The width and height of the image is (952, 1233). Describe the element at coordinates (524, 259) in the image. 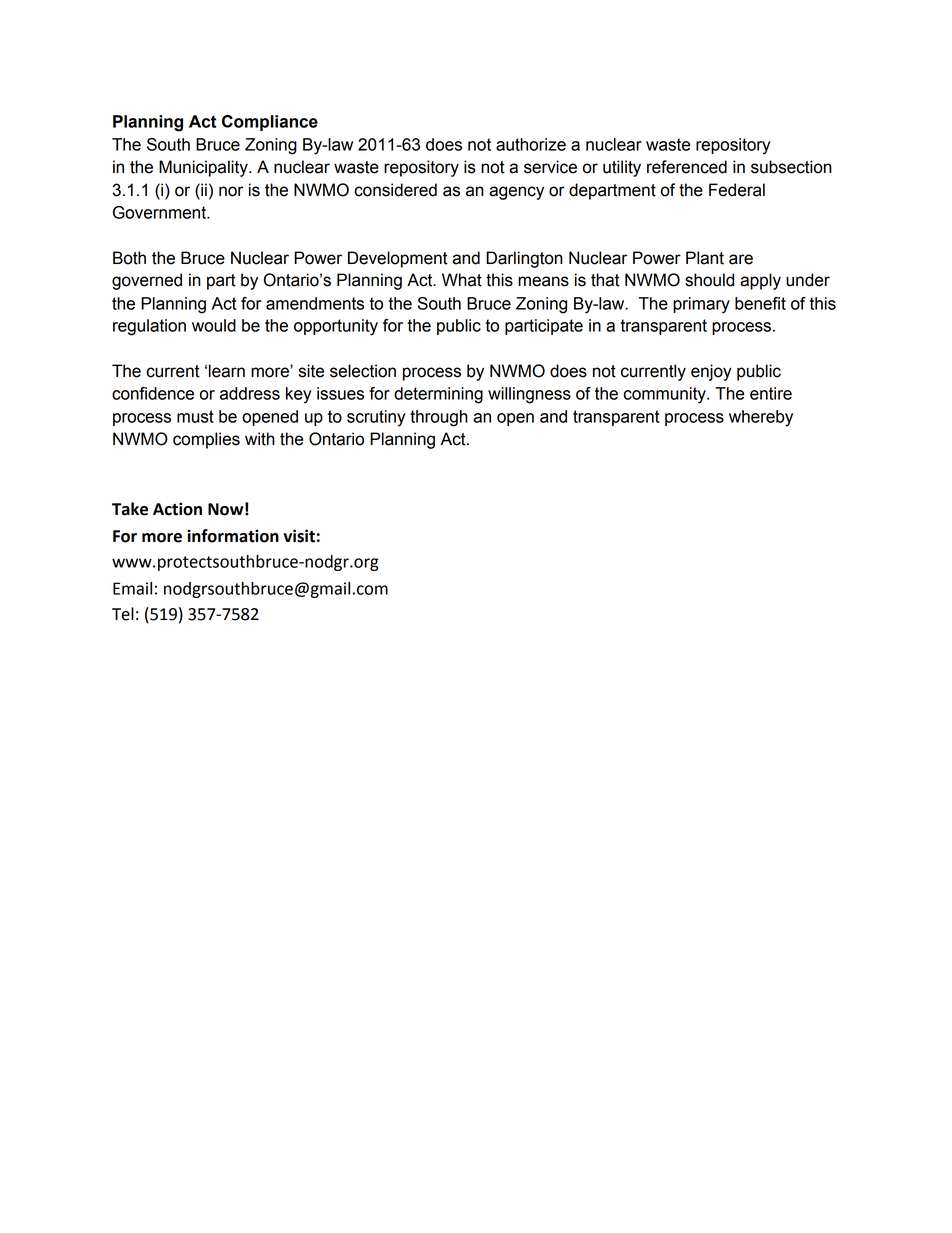

I see `Darlington` at that location.
